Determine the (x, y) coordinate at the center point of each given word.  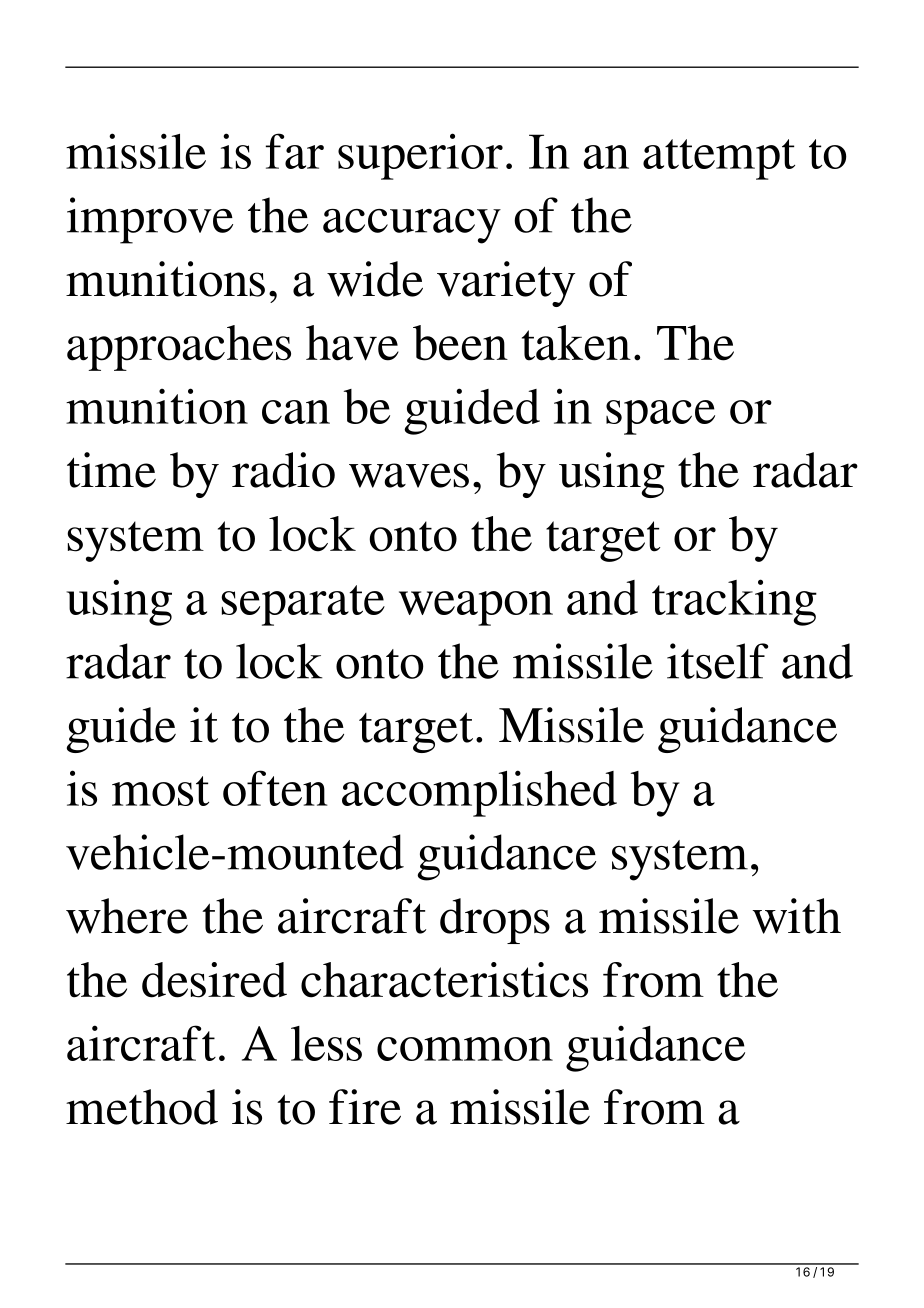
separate (303, 605)
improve (150, 220)
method (142, 1107)
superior (420, 156)
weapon (476, 608)
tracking (734, 602)
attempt (719, 159)
